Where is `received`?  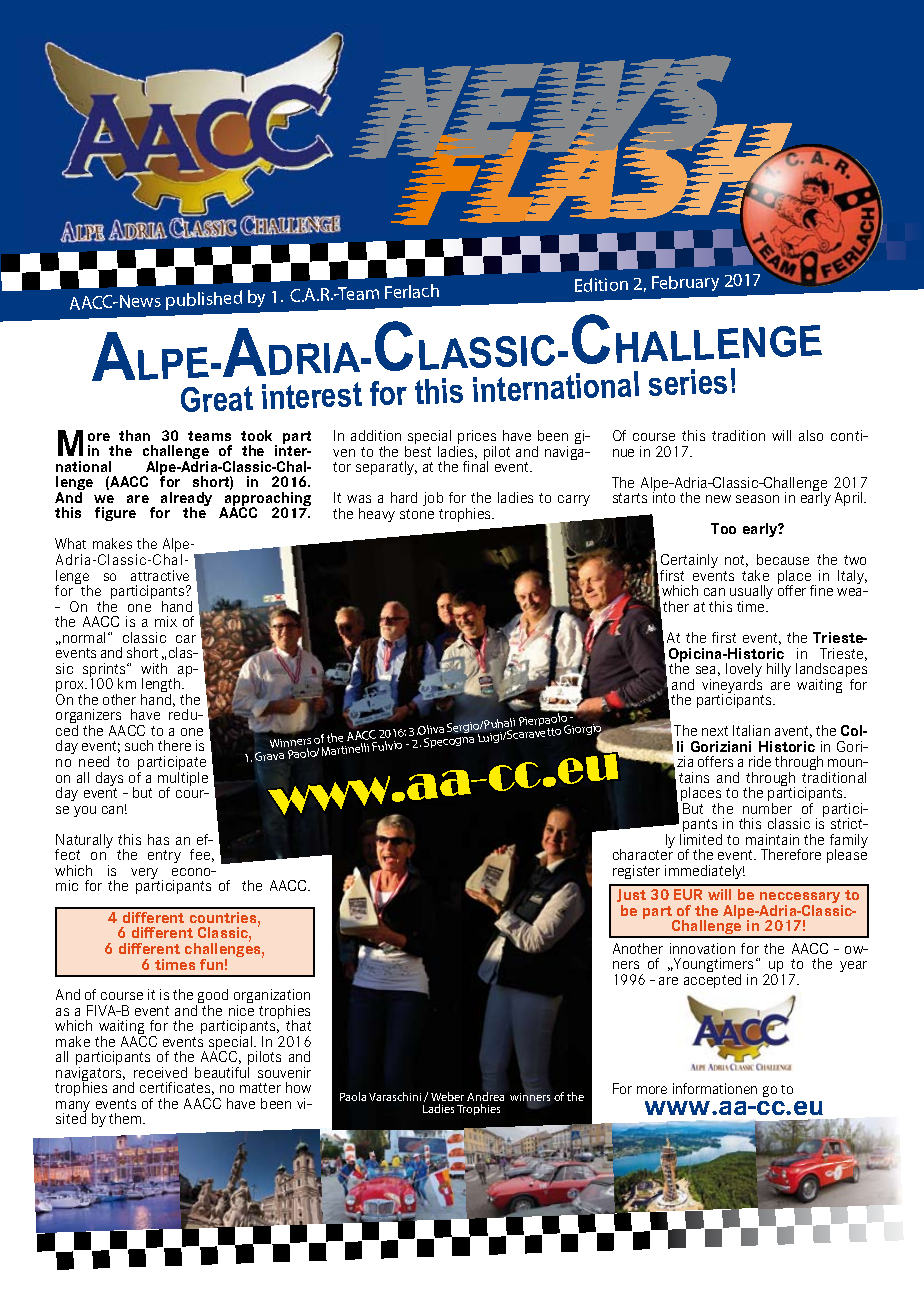
received is located at coordinates (160, 1072).
